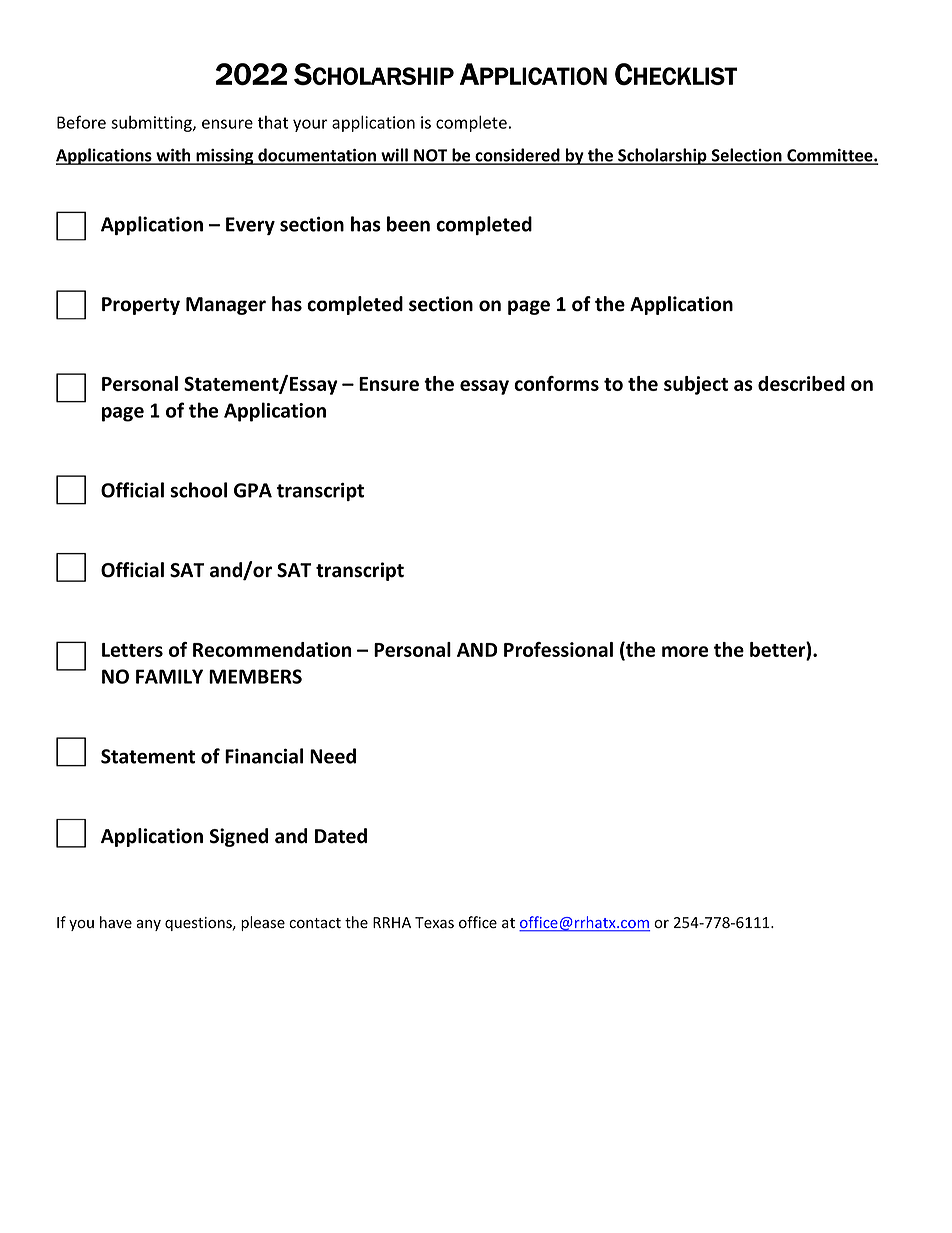 The width and height of the screenshot is (952, 1233). What do you see at coordinates (747, 156) in the screenshot?
I see `Selection` at bounding box center [747, 156].
